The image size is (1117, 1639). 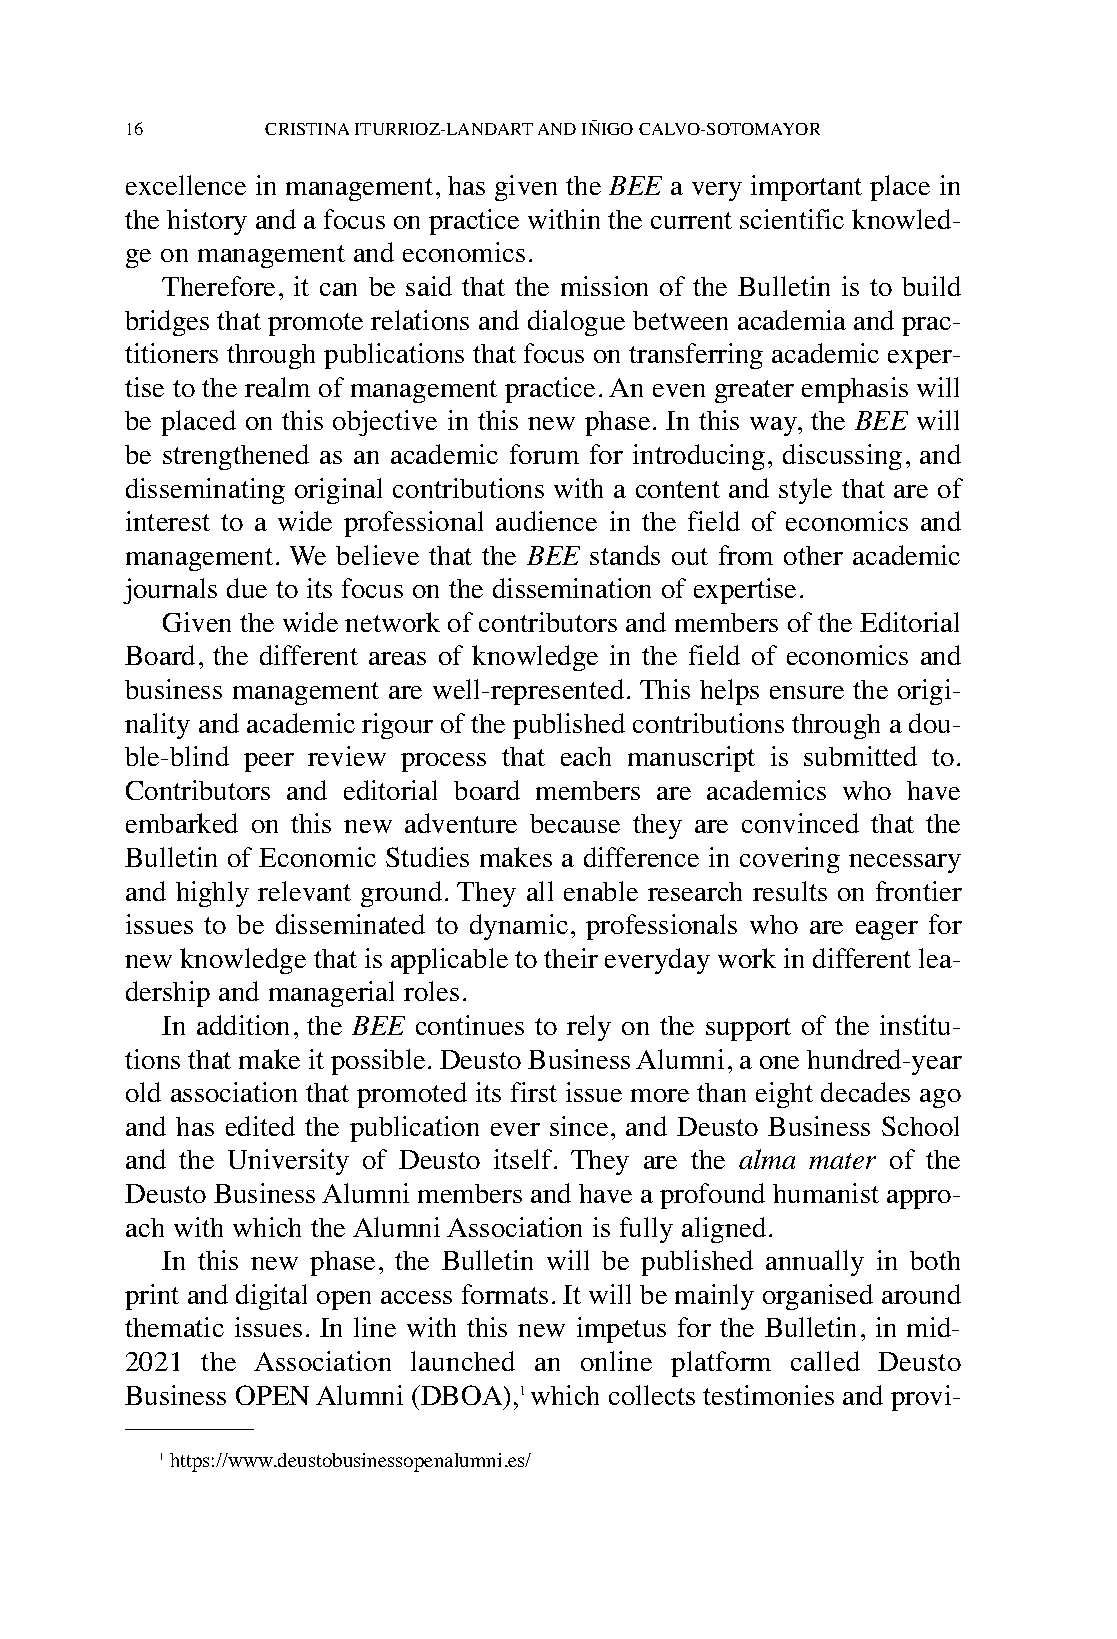 I want to click on history, so click(x=207, y=222).
